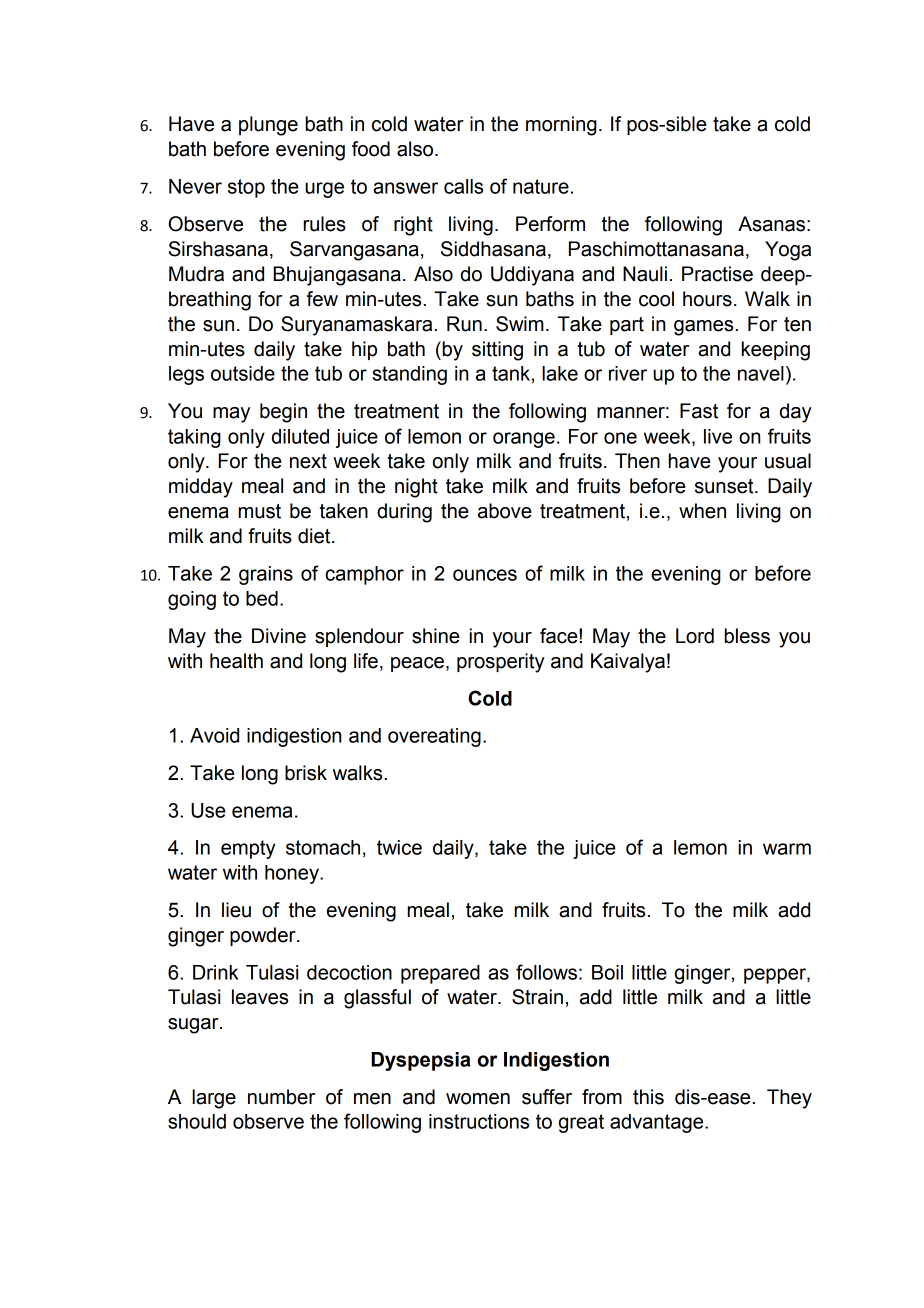 The height and width of the image is (1308, 924). What do you see at coordinates (789, 1099) in the image?
I see `They` at bounding box center [789, 1099].
